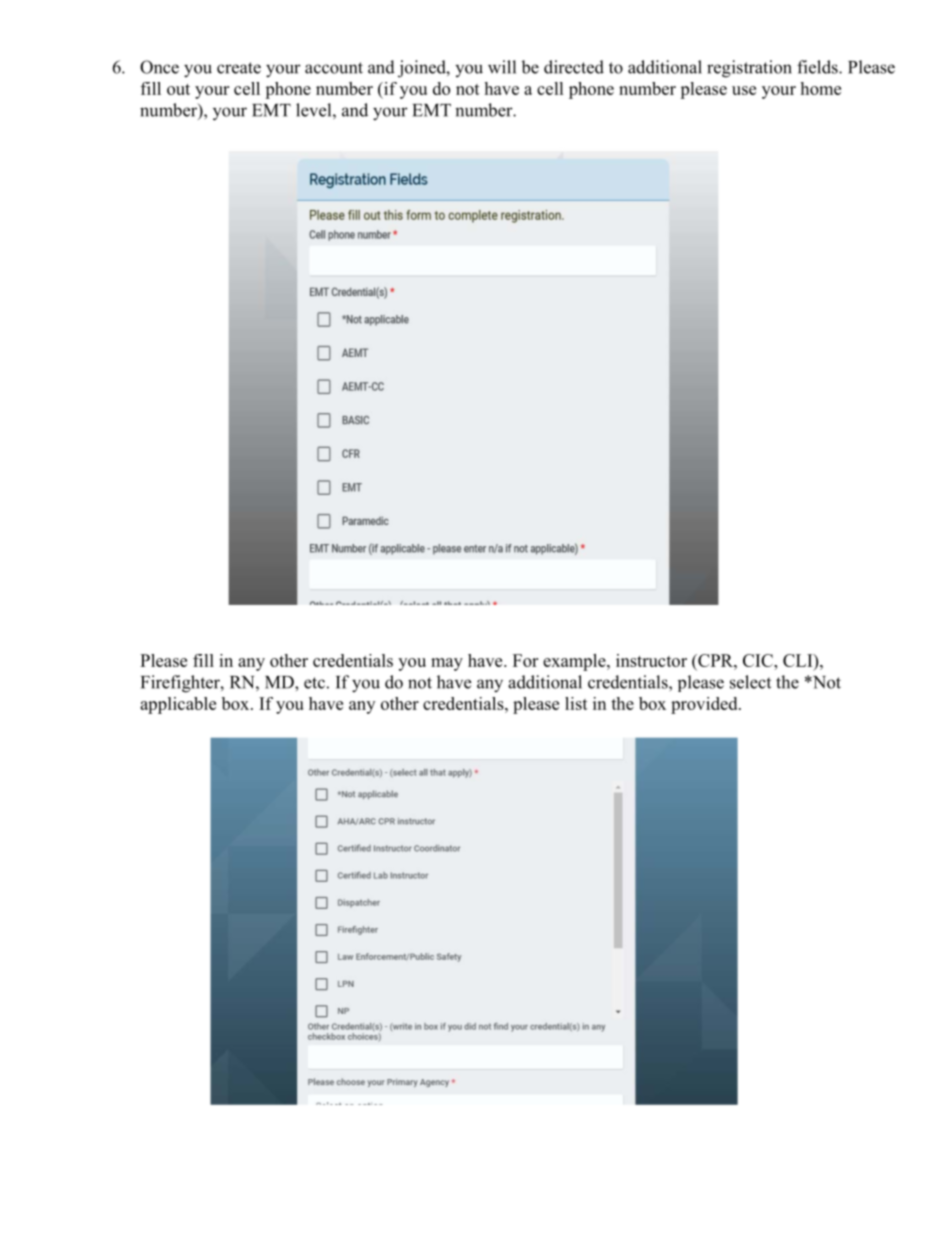 Image resolution: width=952 pixels, height=1233 pixels. I want to click on applicable, so click(178, 705).
